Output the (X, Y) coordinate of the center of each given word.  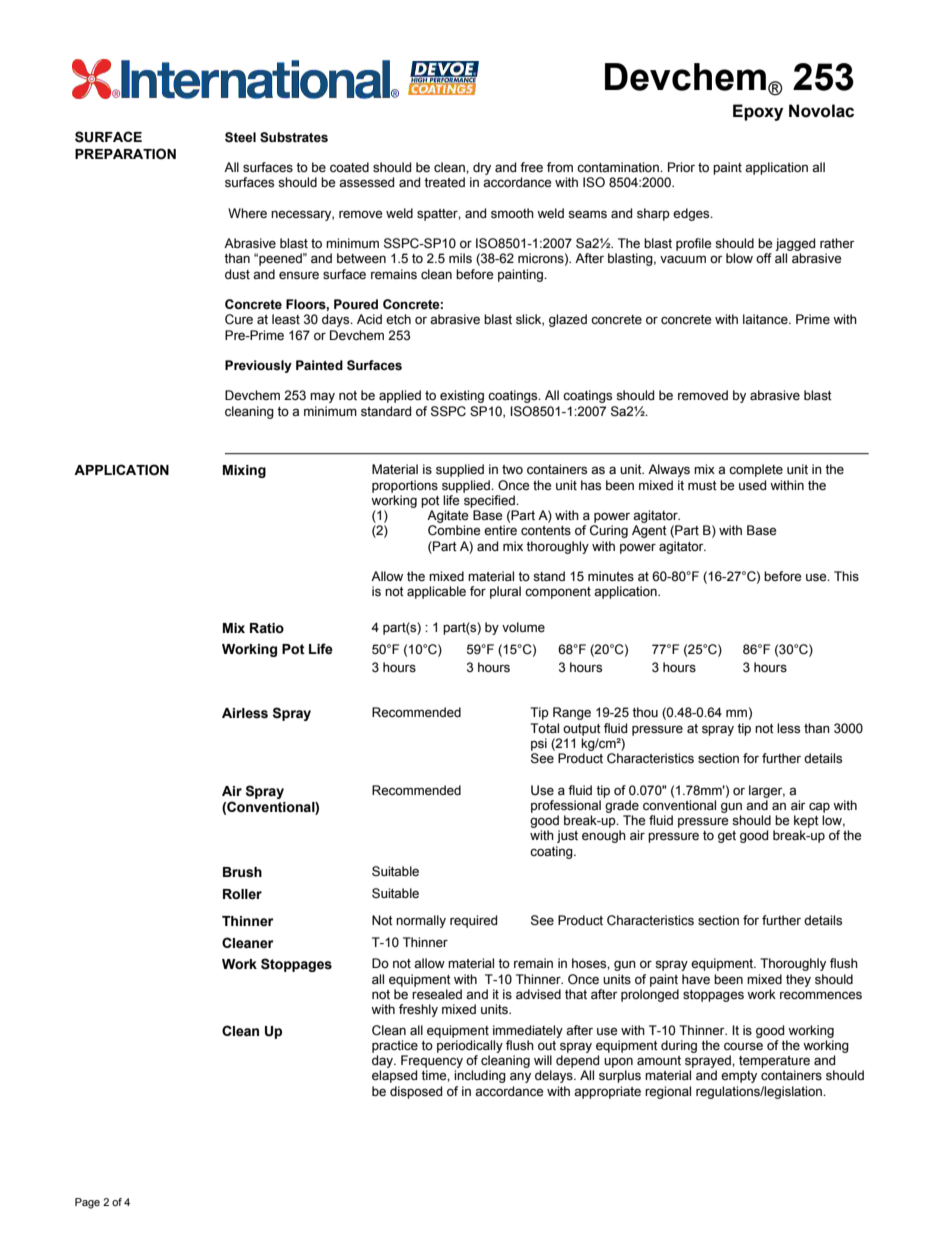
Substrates (294, 137)
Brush (242, 872)
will (543, 1060)
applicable (436, 592)
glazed (568, 320)
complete (756, 470)
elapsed (394, 1076)
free (531, 167)
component (558, 593)
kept (806, 821)
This (846, 576)
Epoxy (758, 112)
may (322, 397)
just (567, 836)
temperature (774, 1062)
